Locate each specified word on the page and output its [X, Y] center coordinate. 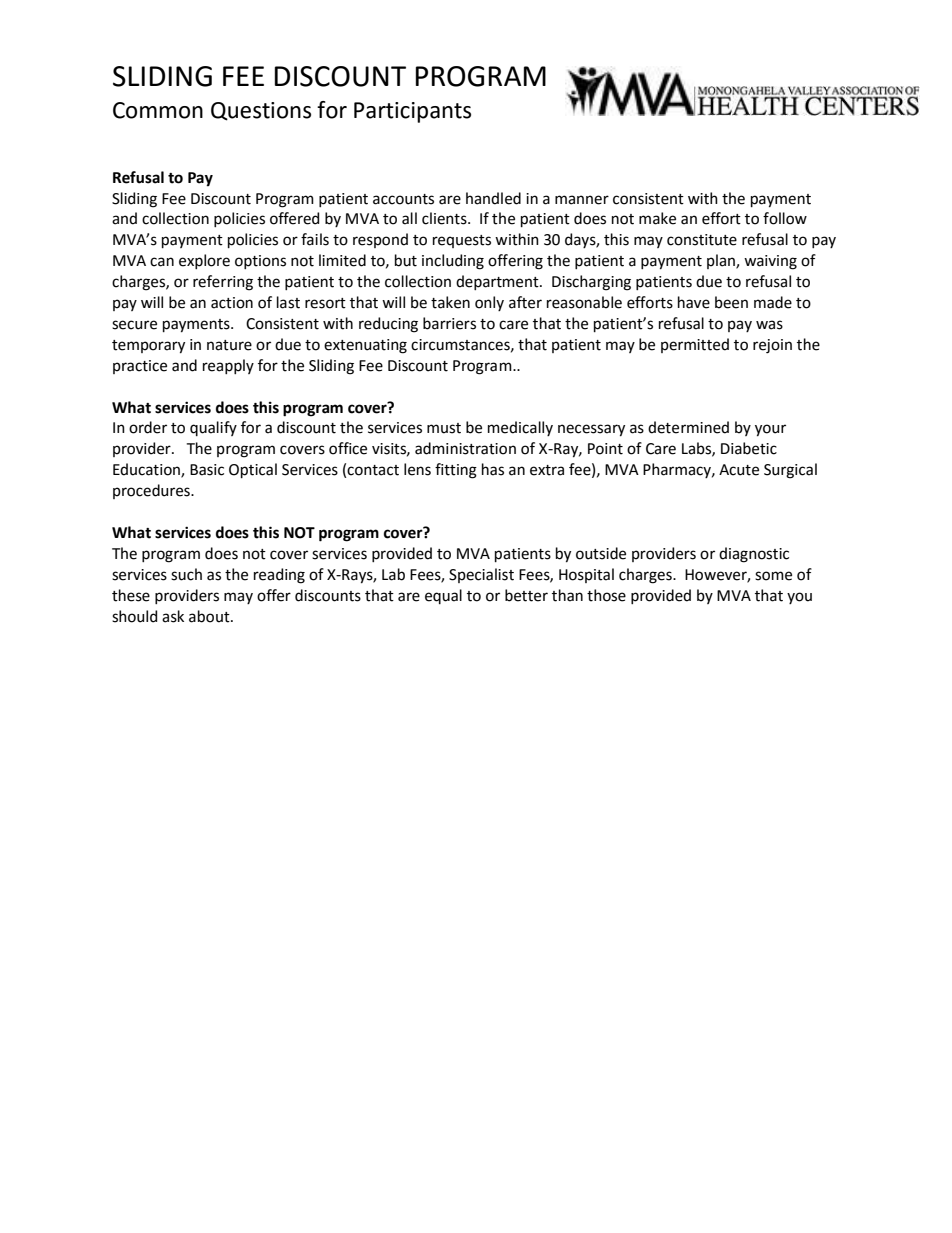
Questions [261, 111]
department [498, 282]
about [210, 616]
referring [223, 283]
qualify [213, 428]
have [694, 302]
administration [465, 448]
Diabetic [749, 448]
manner [582, 200]
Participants [412, 112]
